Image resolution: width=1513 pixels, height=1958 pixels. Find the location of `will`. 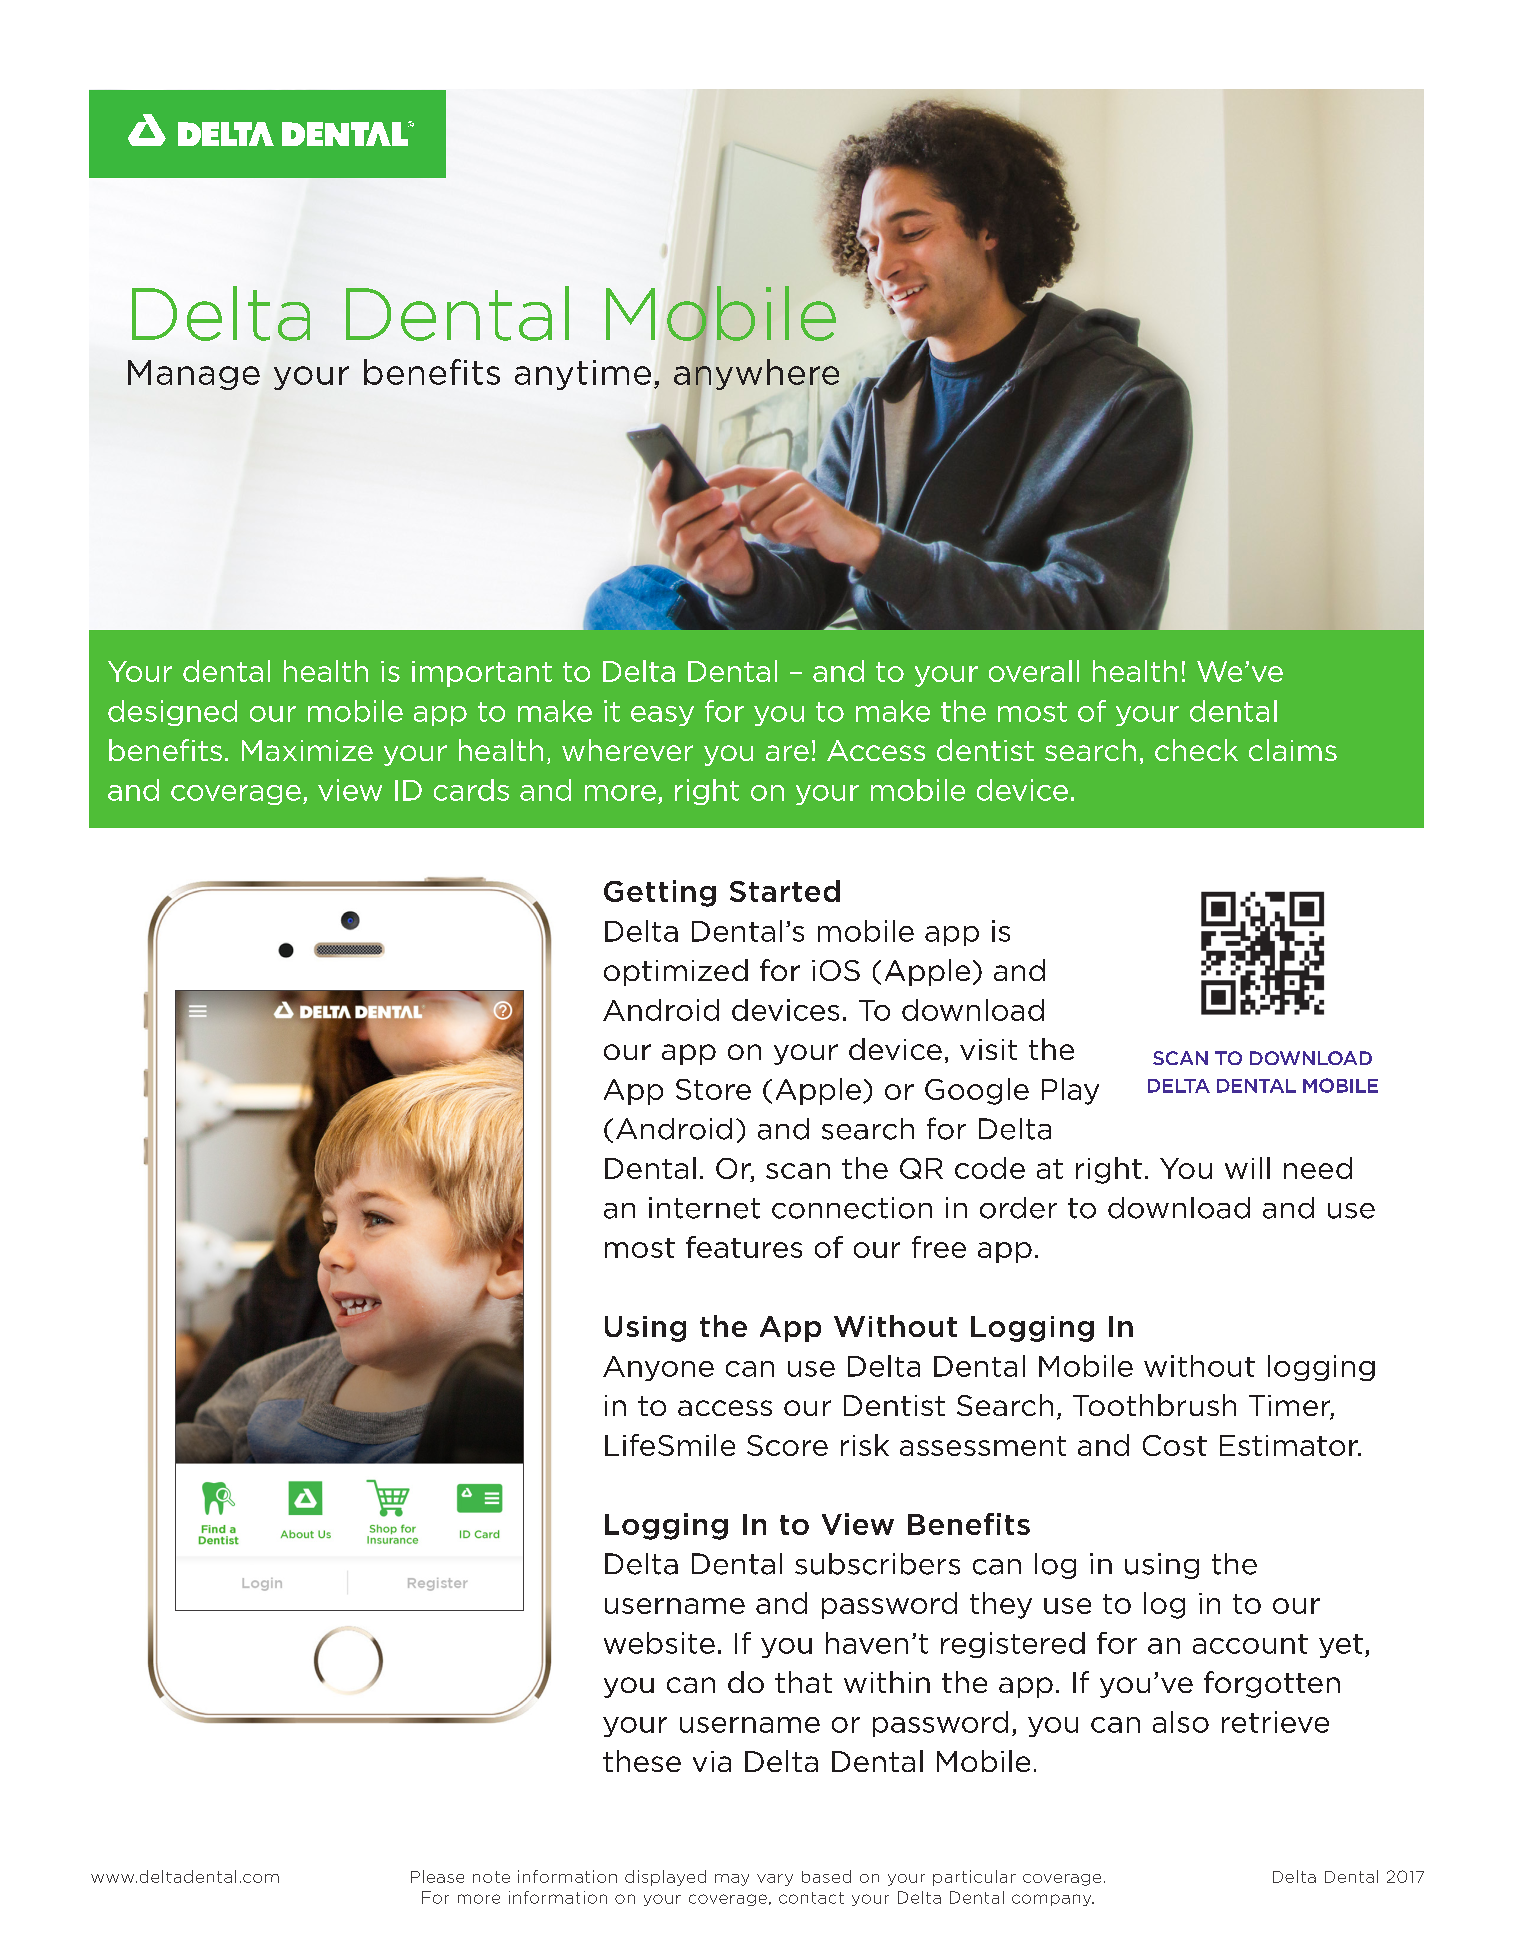

will is located at coordinates (1247, 1168).
